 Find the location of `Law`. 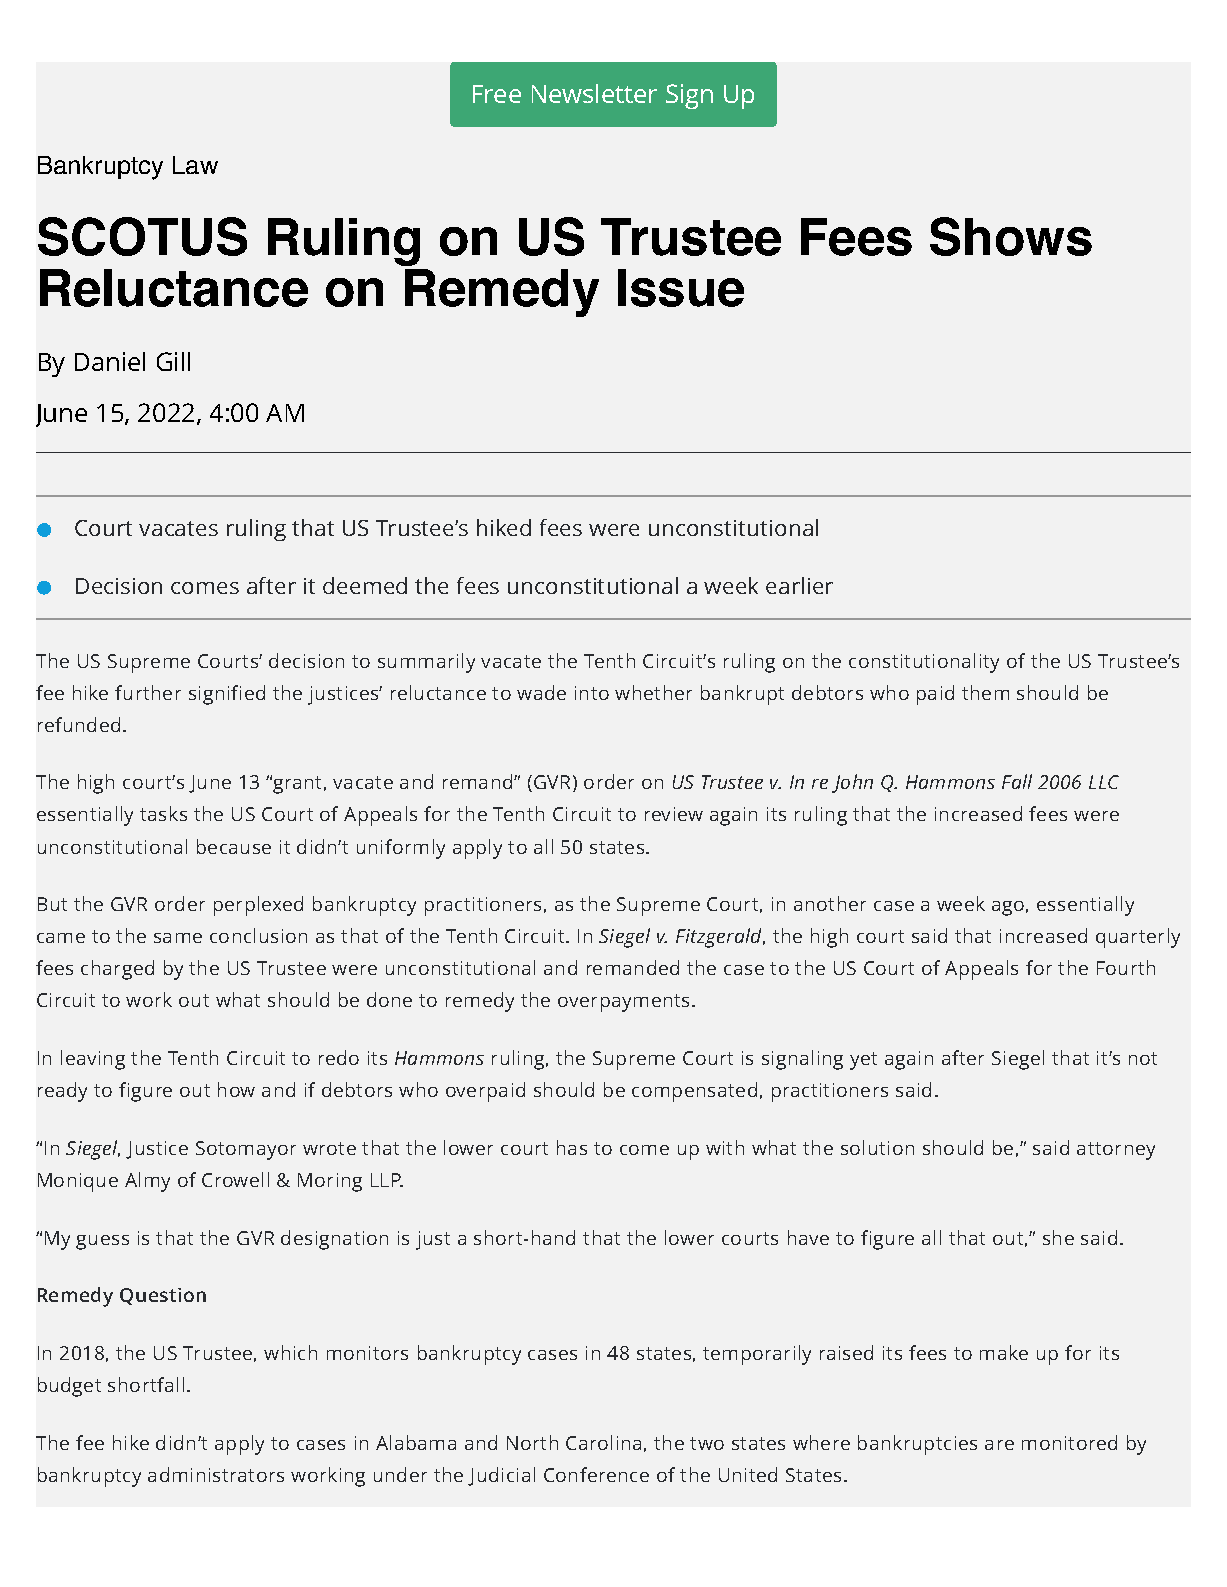

Law is located at coordinates (195, 165).
